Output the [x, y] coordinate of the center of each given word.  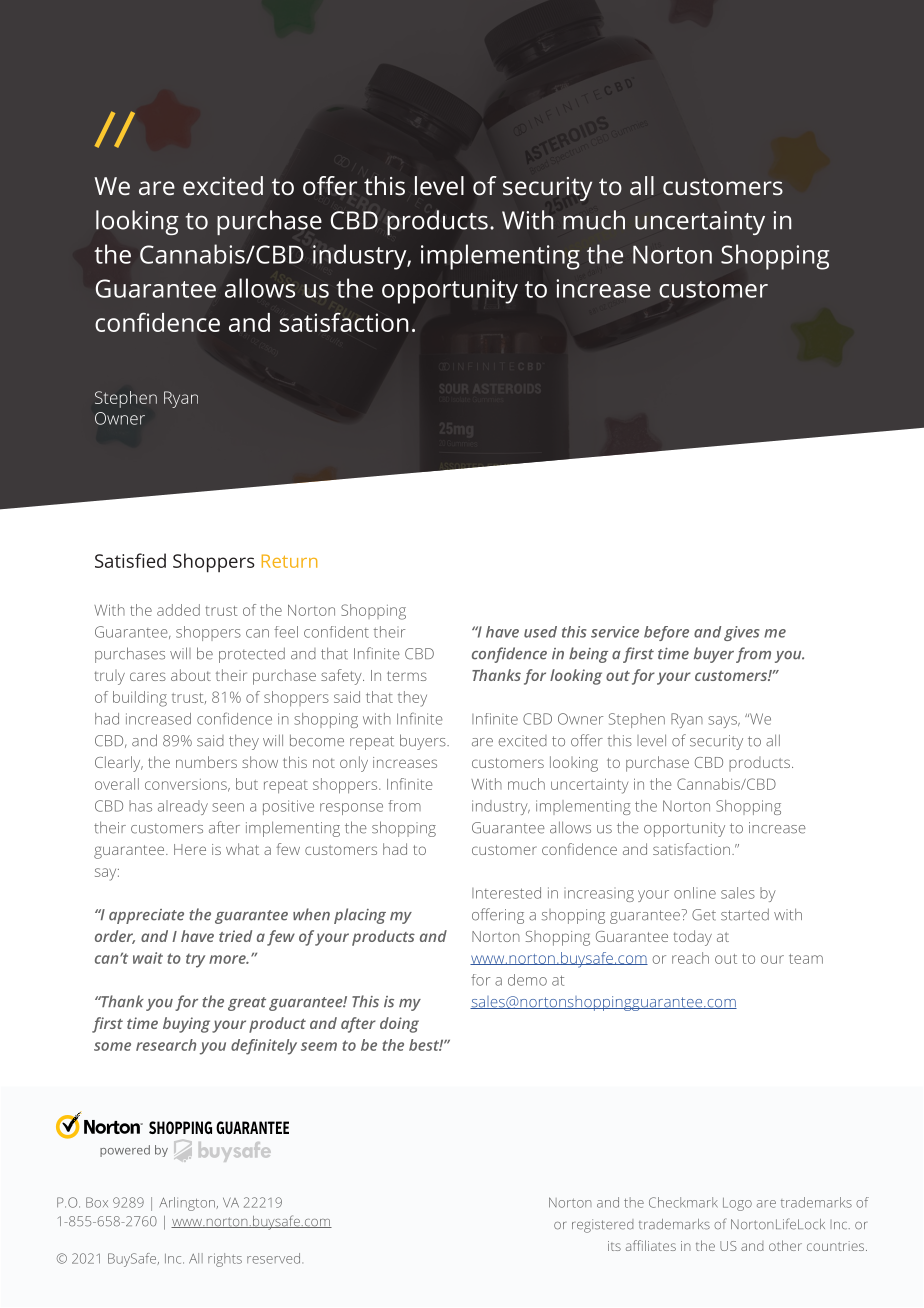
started [745, 914]
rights [225, 1260]
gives [742, 633]
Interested [506, 893]
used [540, 632]
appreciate [146, 916]
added [178, 610]
